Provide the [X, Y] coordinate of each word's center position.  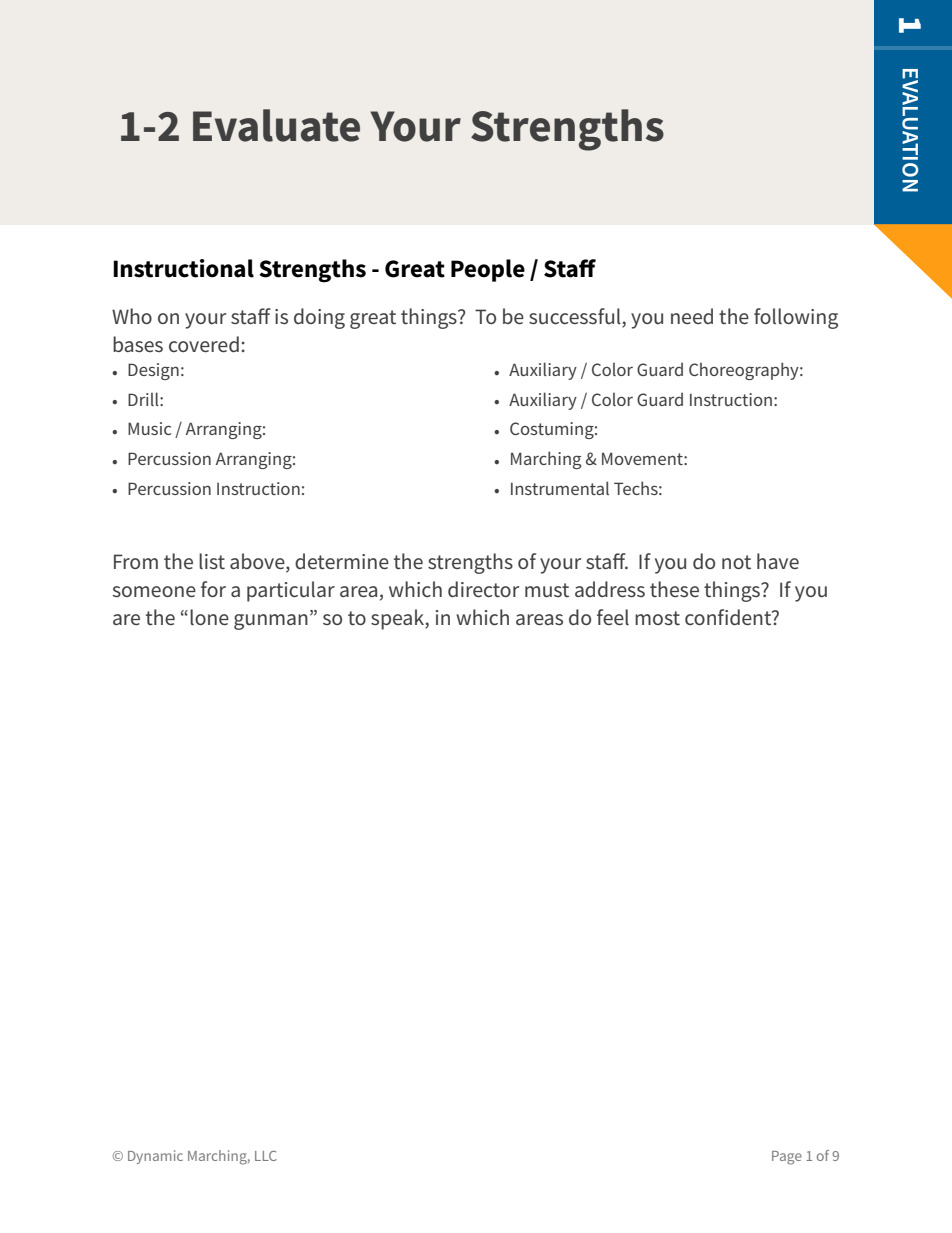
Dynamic [155, 1157]
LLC [266, 1156]
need [692, 316]
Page [787, 1158]
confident [729, 617]
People [488, 270]
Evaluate [276, 125]
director [483, 589]
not [736, 562]
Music [149, 428]
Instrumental [560, 488]
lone [209, 617]
